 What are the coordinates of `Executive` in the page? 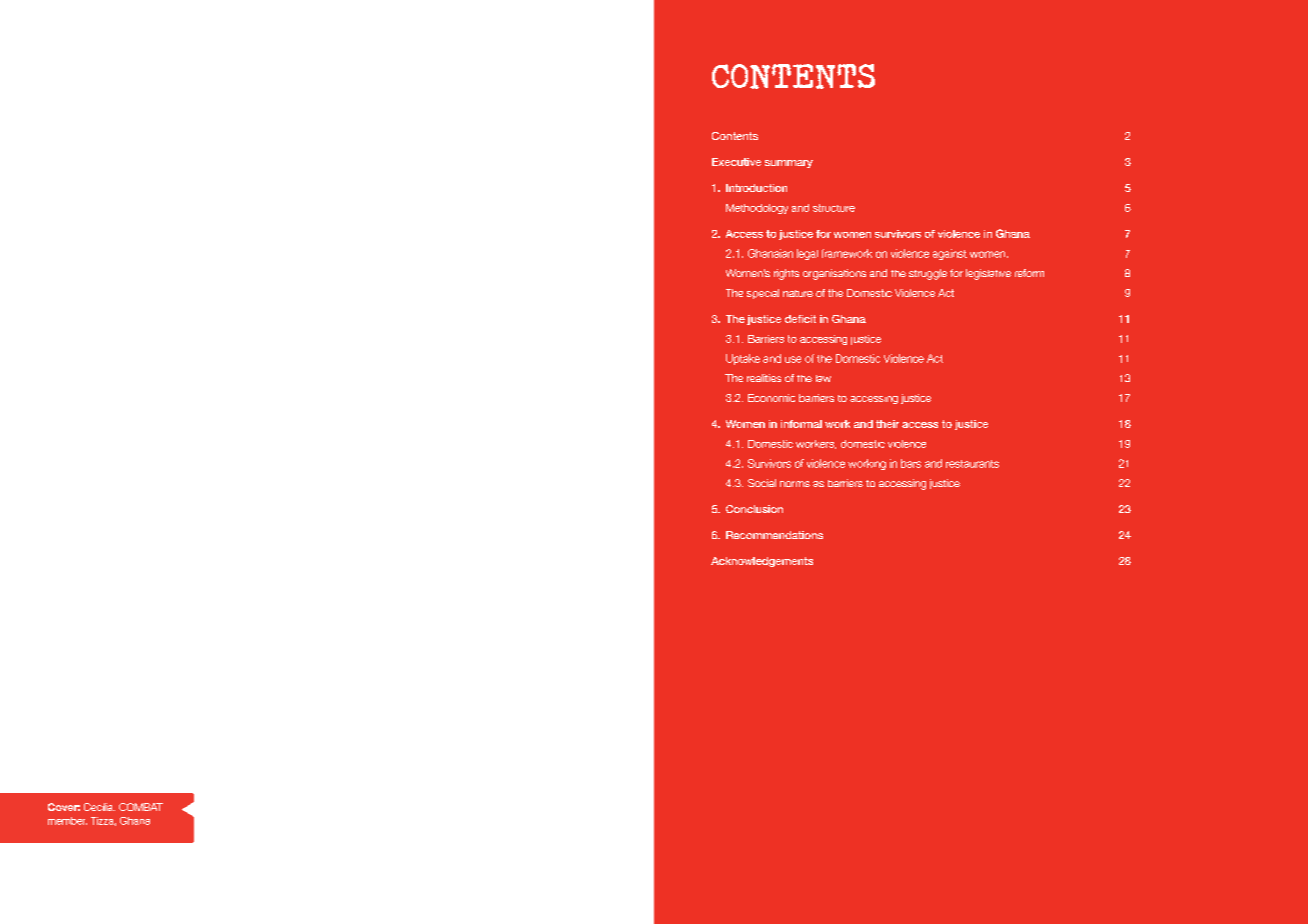 It's located at (736, 162).
